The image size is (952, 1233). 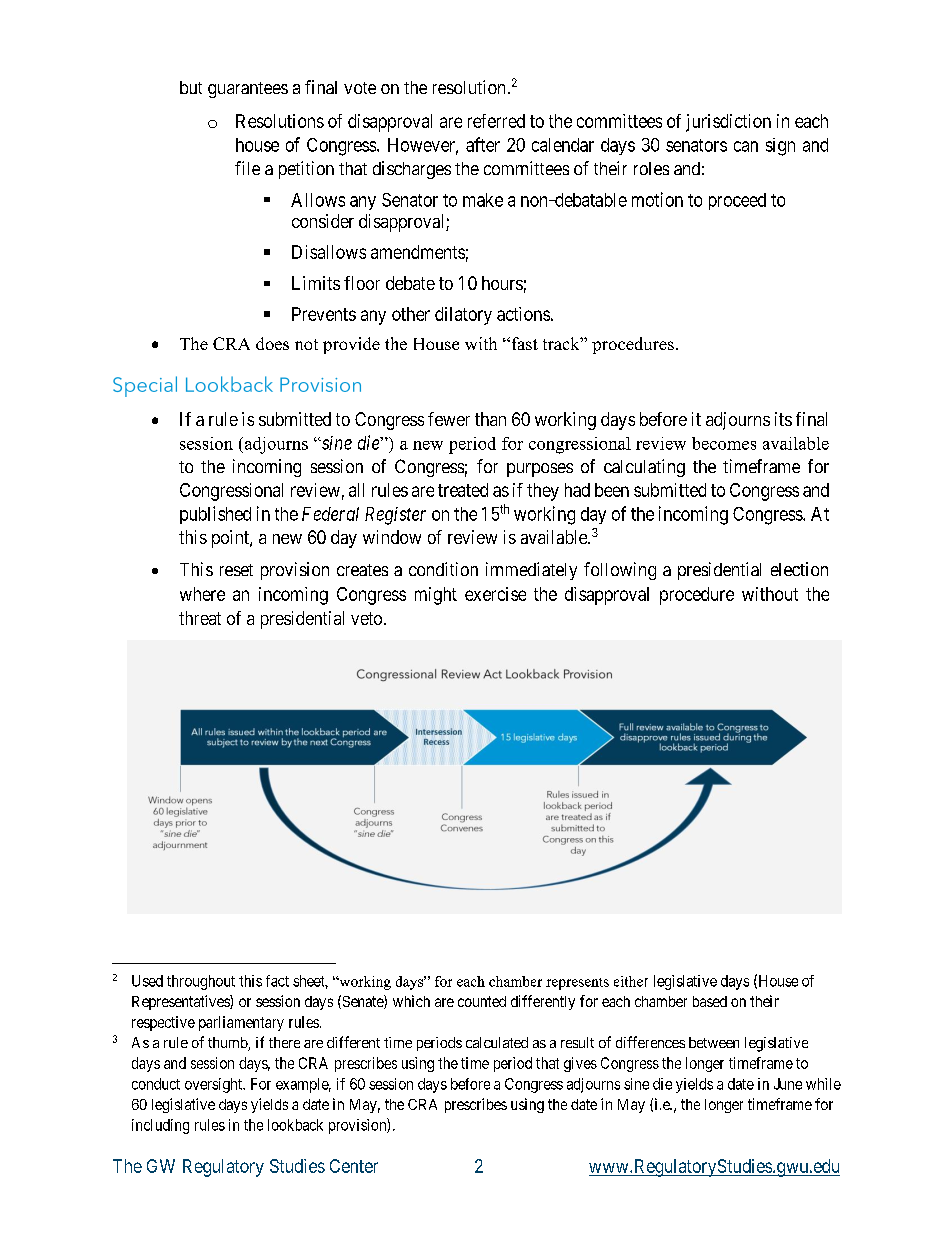 I want to click on jurisdiction, so click(x=728, y=123).
